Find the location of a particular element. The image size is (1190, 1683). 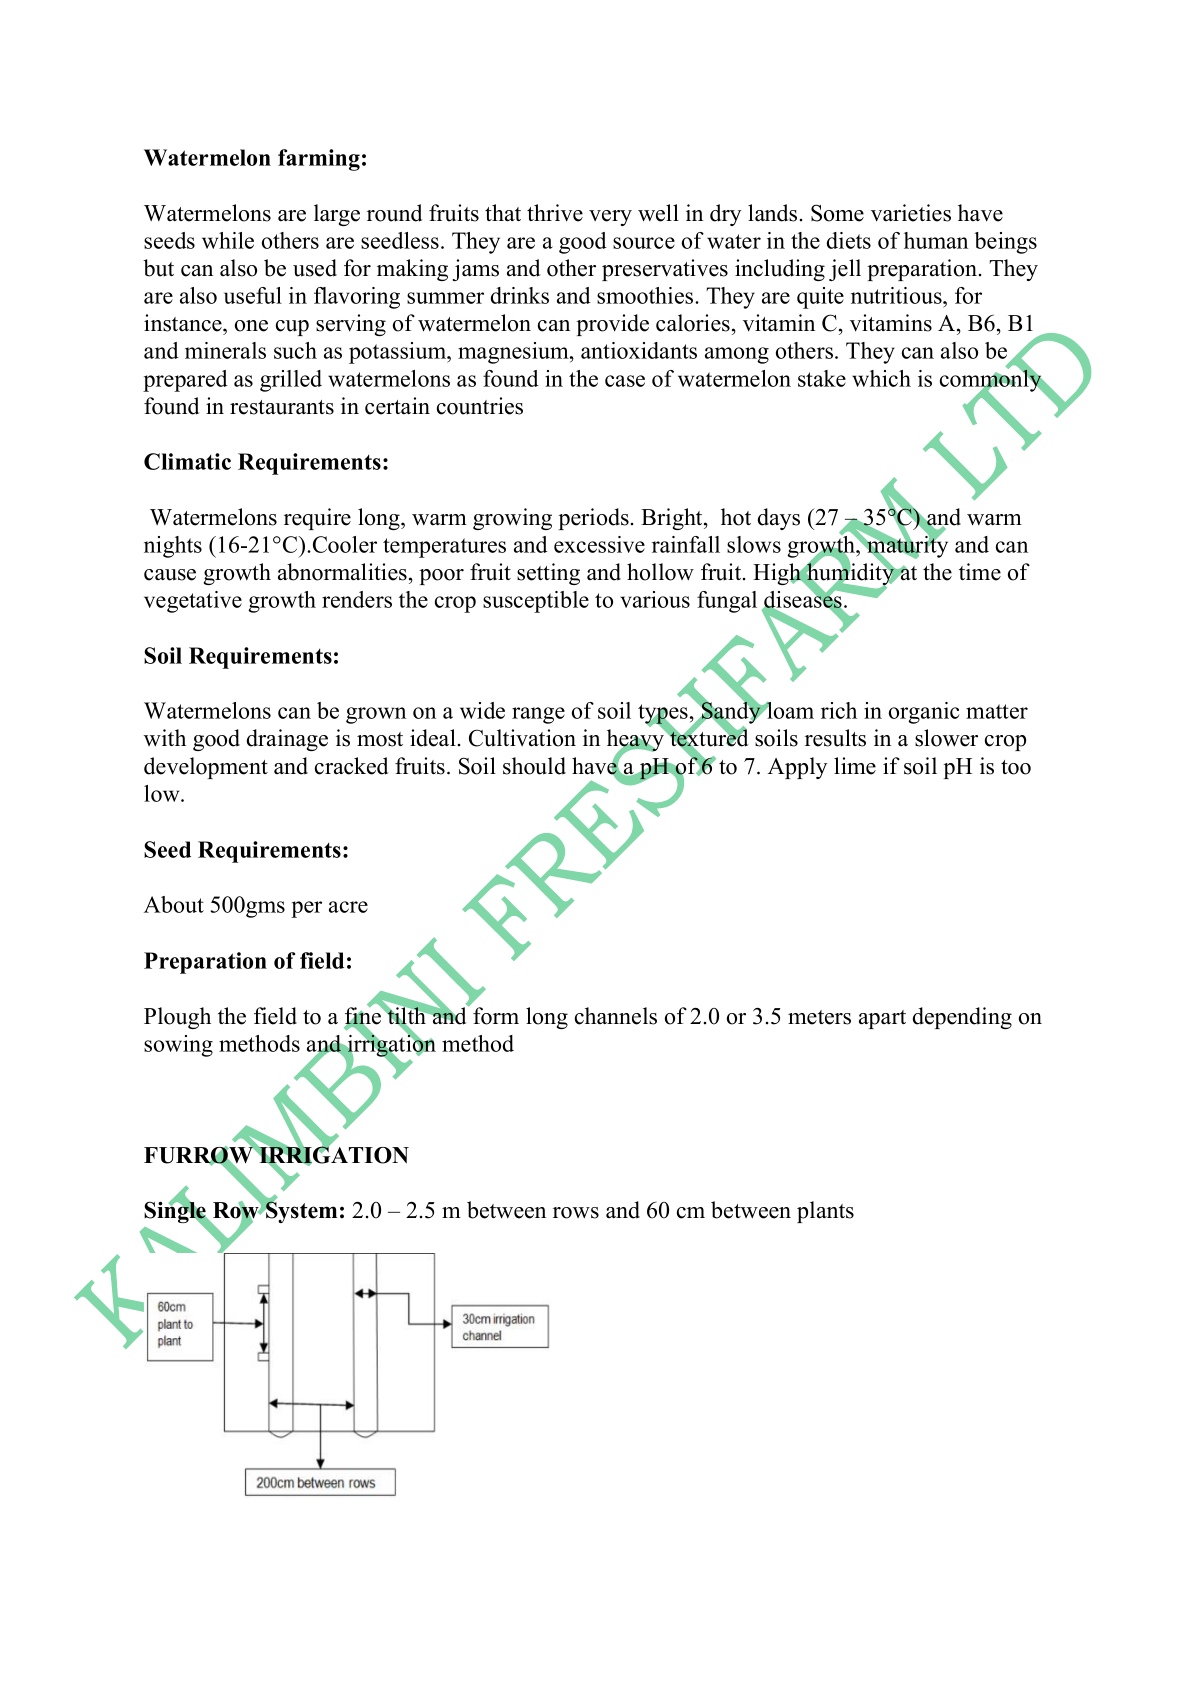

time is located at coordinates (980, 572).
